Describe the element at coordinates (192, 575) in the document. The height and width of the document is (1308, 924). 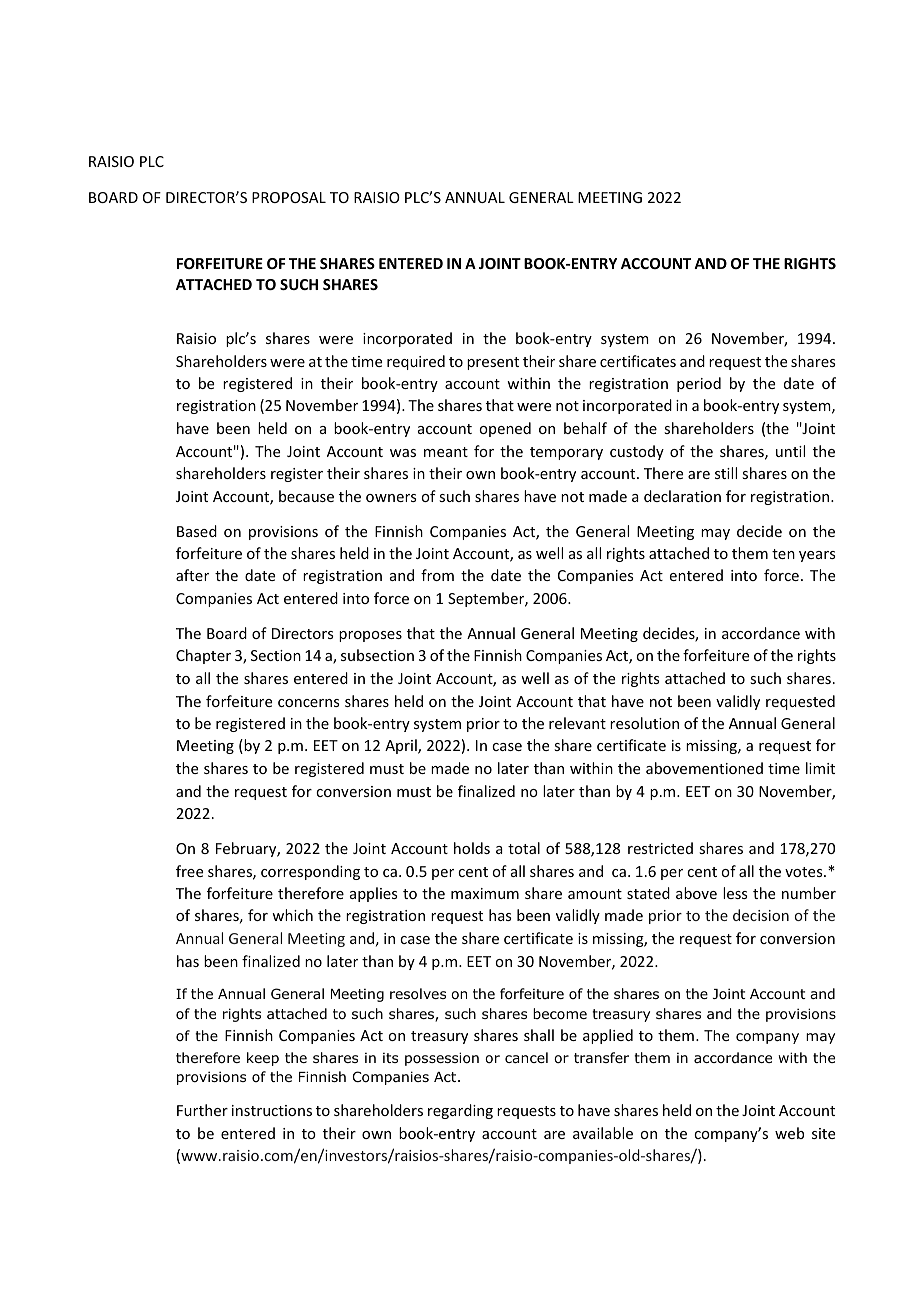
I see `after` at that location.
